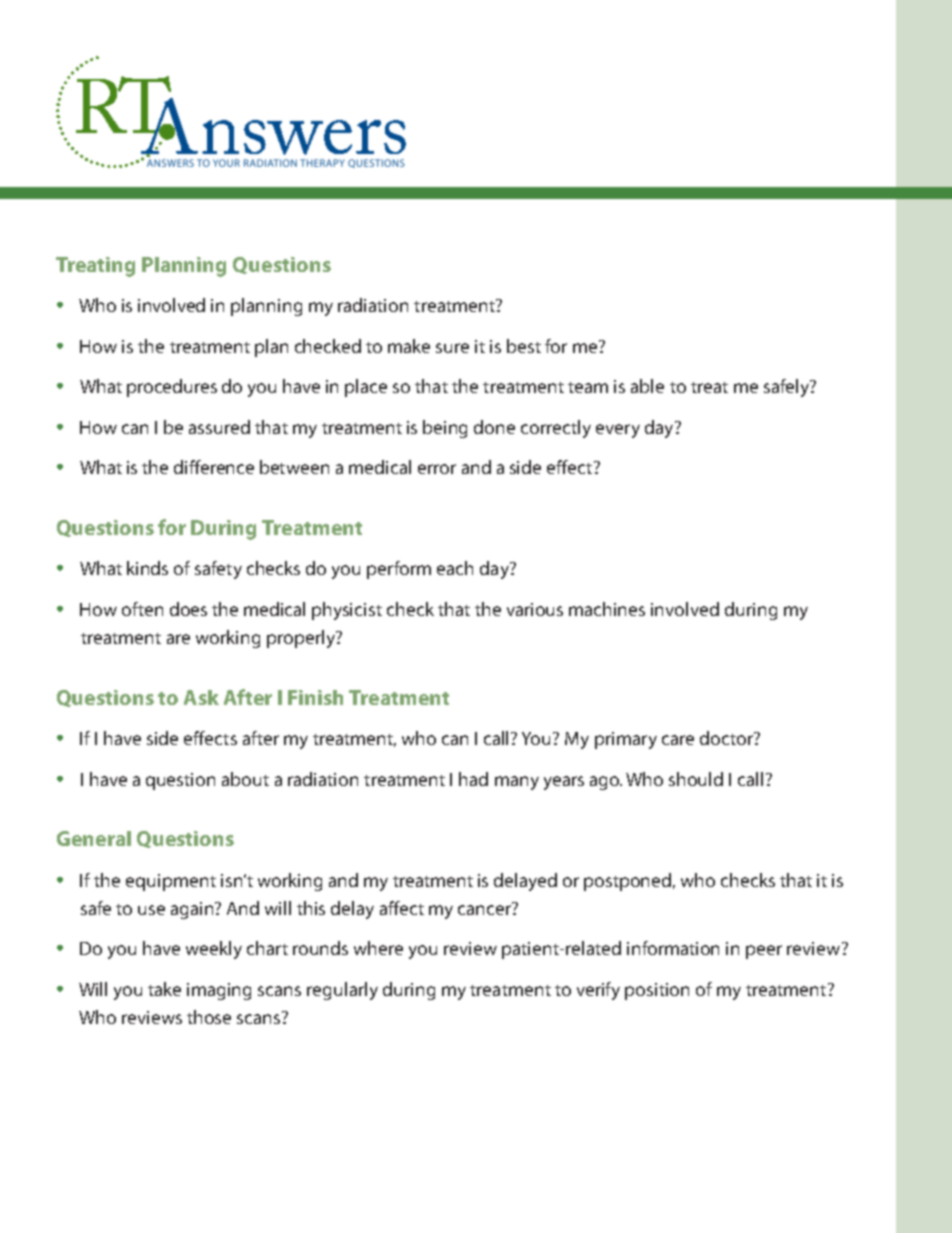 The height and width of the screenshot is (1233, 952). I want to click on care, so click(678, 740).
